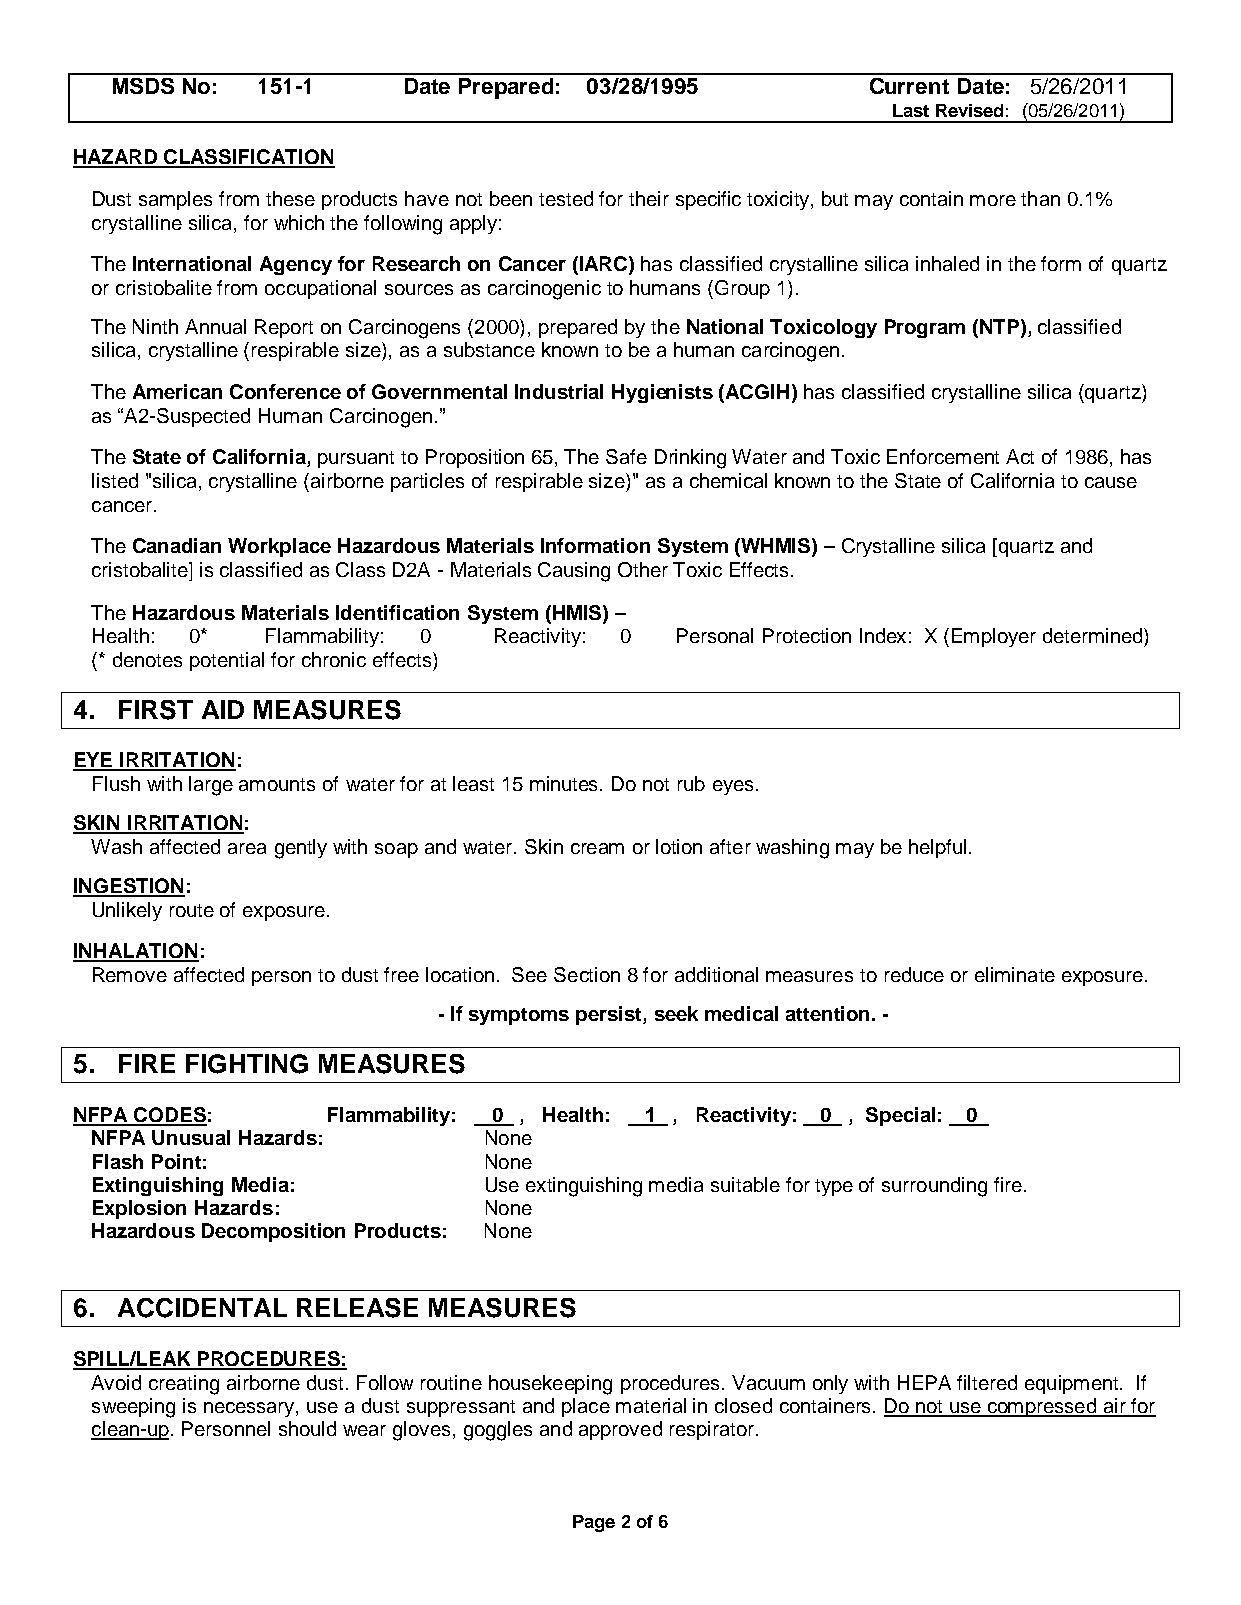  I want to click on necessary, so click(250, 1409).
